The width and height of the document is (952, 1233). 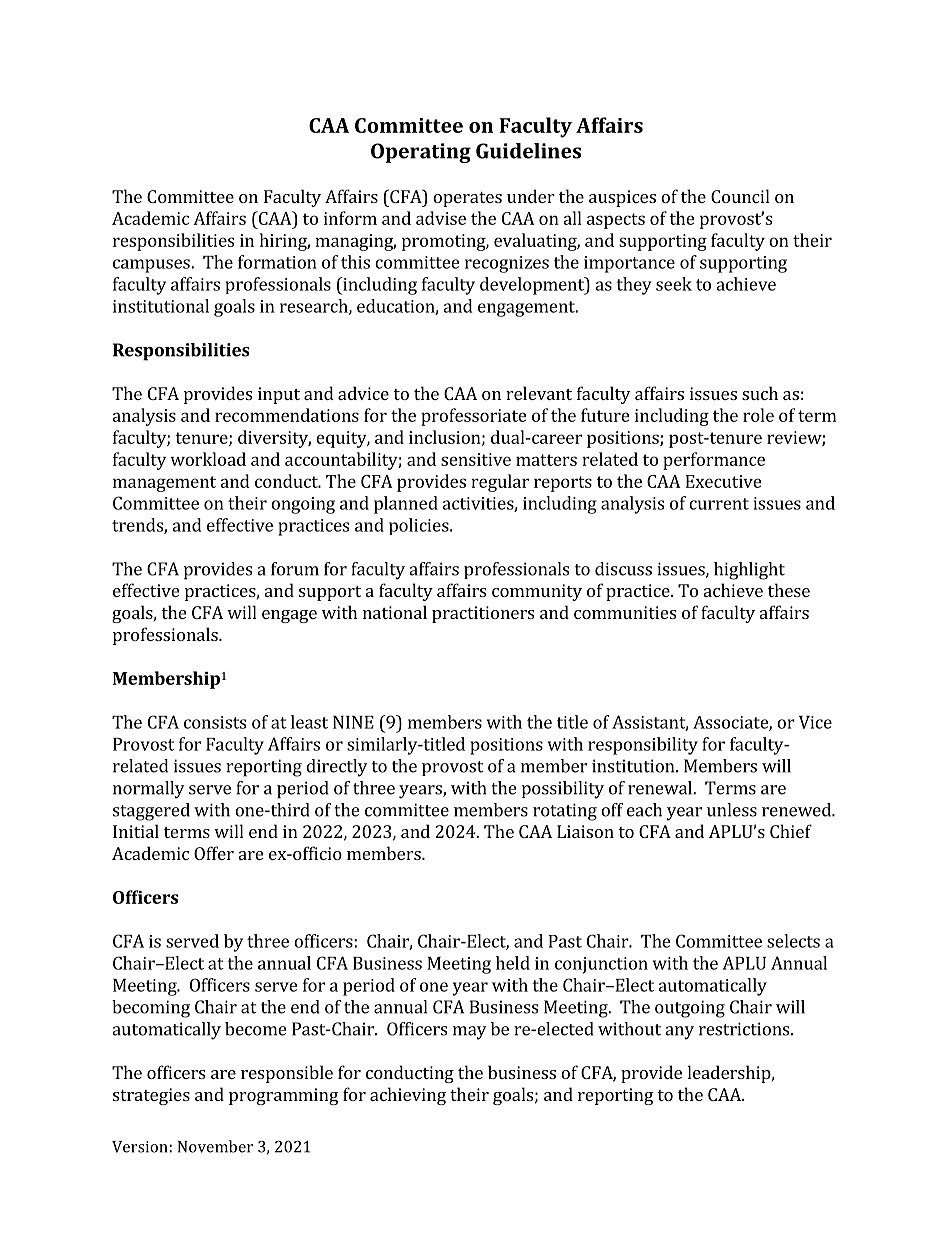 I want to click on operates, so click(x=467, y=199).
